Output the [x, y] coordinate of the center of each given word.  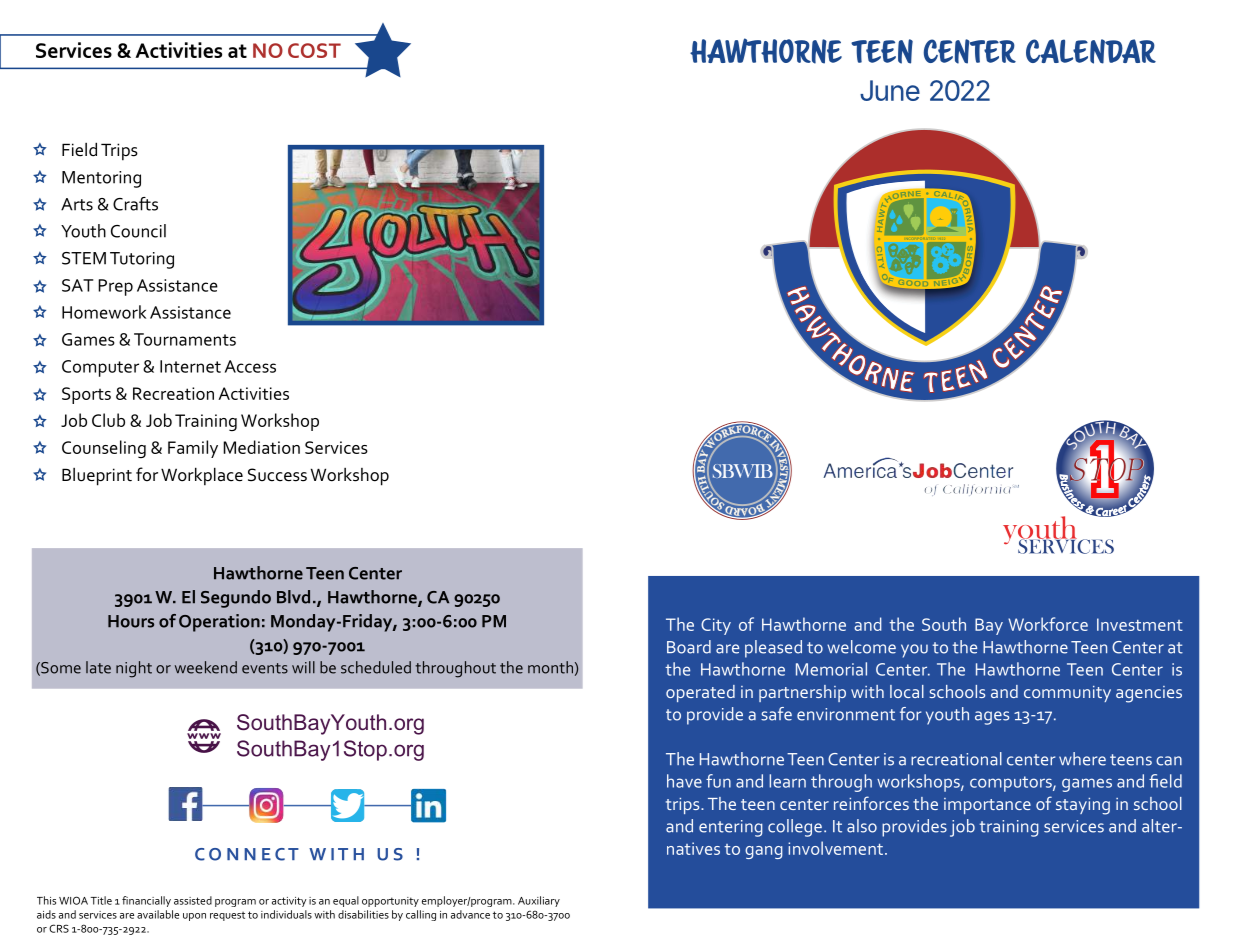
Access [250, 366]
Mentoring [101, 179]
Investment [1140, 624]
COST [314, 50]
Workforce [1048, 624]
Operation [219, 623]
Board [689, 647]
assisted [193, 900]
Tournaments [185, 339]
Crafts [135, 204]
